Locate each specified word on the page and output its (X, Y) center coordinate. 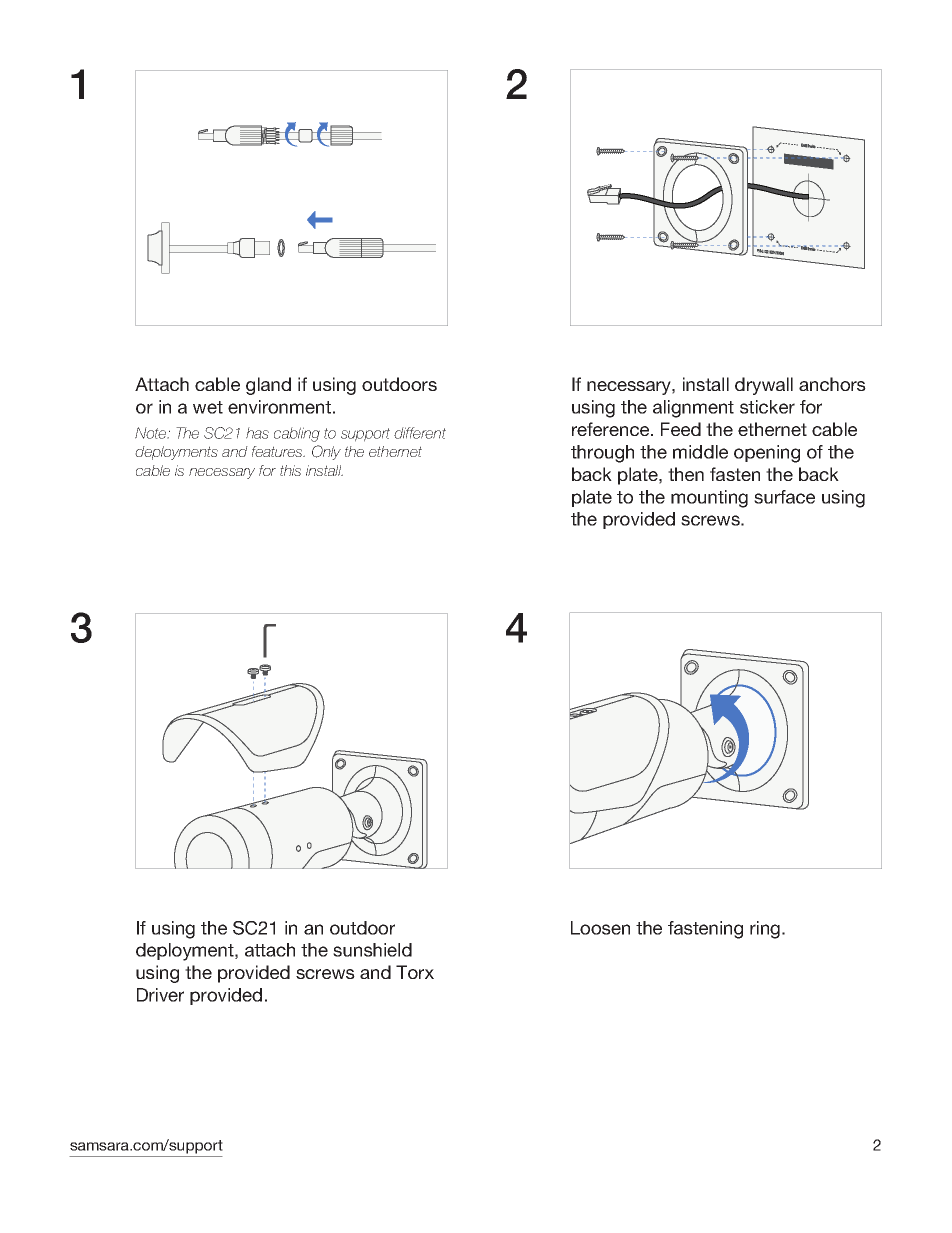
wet (208, 407)
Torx (415, 972)
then (686, 474)
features (278, 451)
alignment (693, 409)
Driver (160, 995)
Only (326, 452)
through (602, 454)
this (290, 470)
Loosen (600, 928)
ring (765, 930)
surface (784, 497)
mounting (709, 499)
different (420, 433)
